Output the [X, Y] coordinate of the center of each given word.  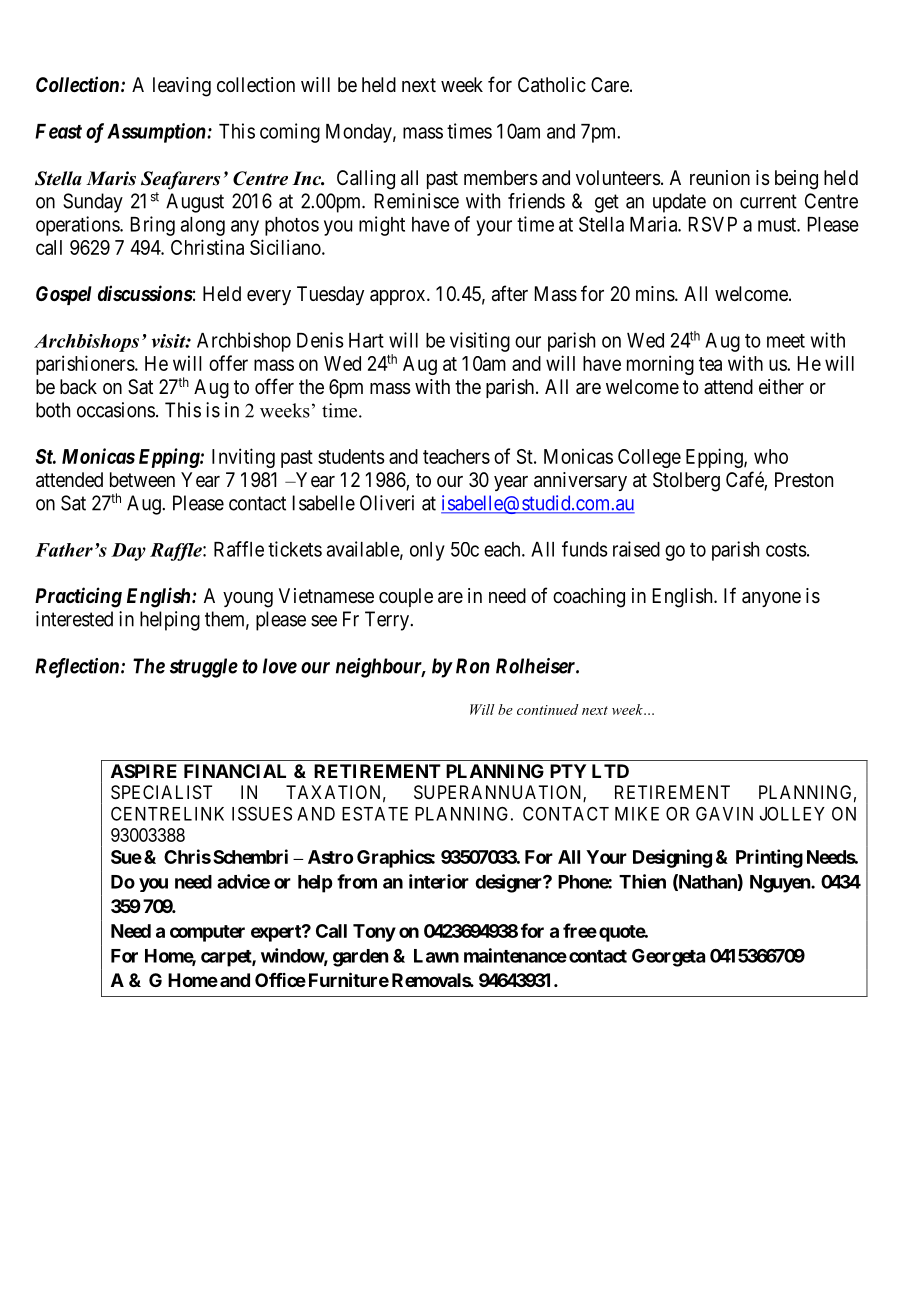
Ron [473, 666]
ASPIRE [144, 771]
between [142, 479]
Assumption [157, 133]
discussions [145, 293]
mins [655, 294]
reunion [720, 177]
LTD [610, 771]
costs [786, 550]
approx [399, 297]
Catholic [552, 85]
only [427, 551]
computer [207, 933]
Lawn [436, 956]
